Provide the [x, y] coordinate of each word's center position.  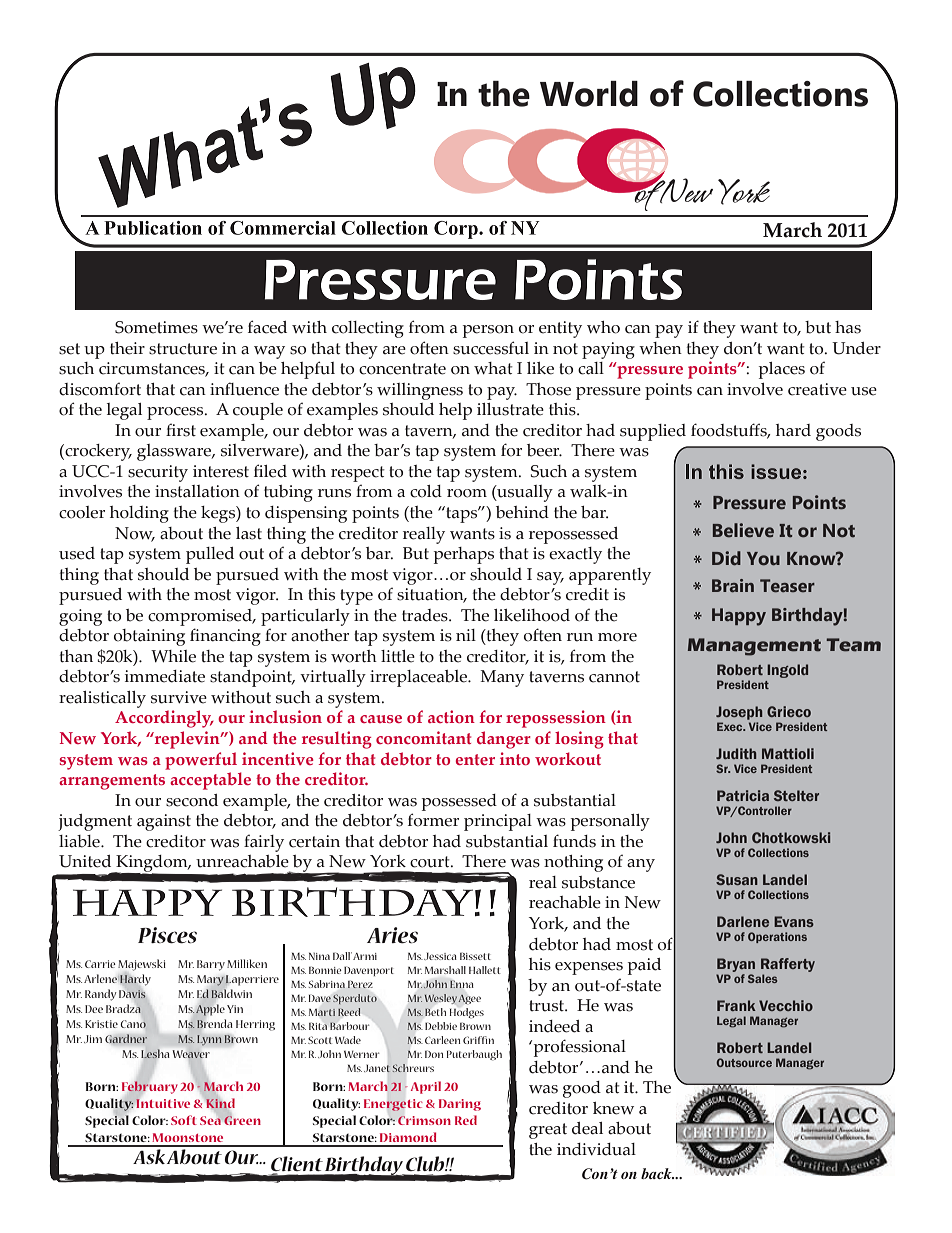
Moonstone [187, 1137]
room [467, 493]
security [158, 473]
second [192, 800]
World [589, 94]
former [433, 820]
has [848, 327]
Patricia [743, 795]
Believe [743, 530]
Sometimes [156, 327]
